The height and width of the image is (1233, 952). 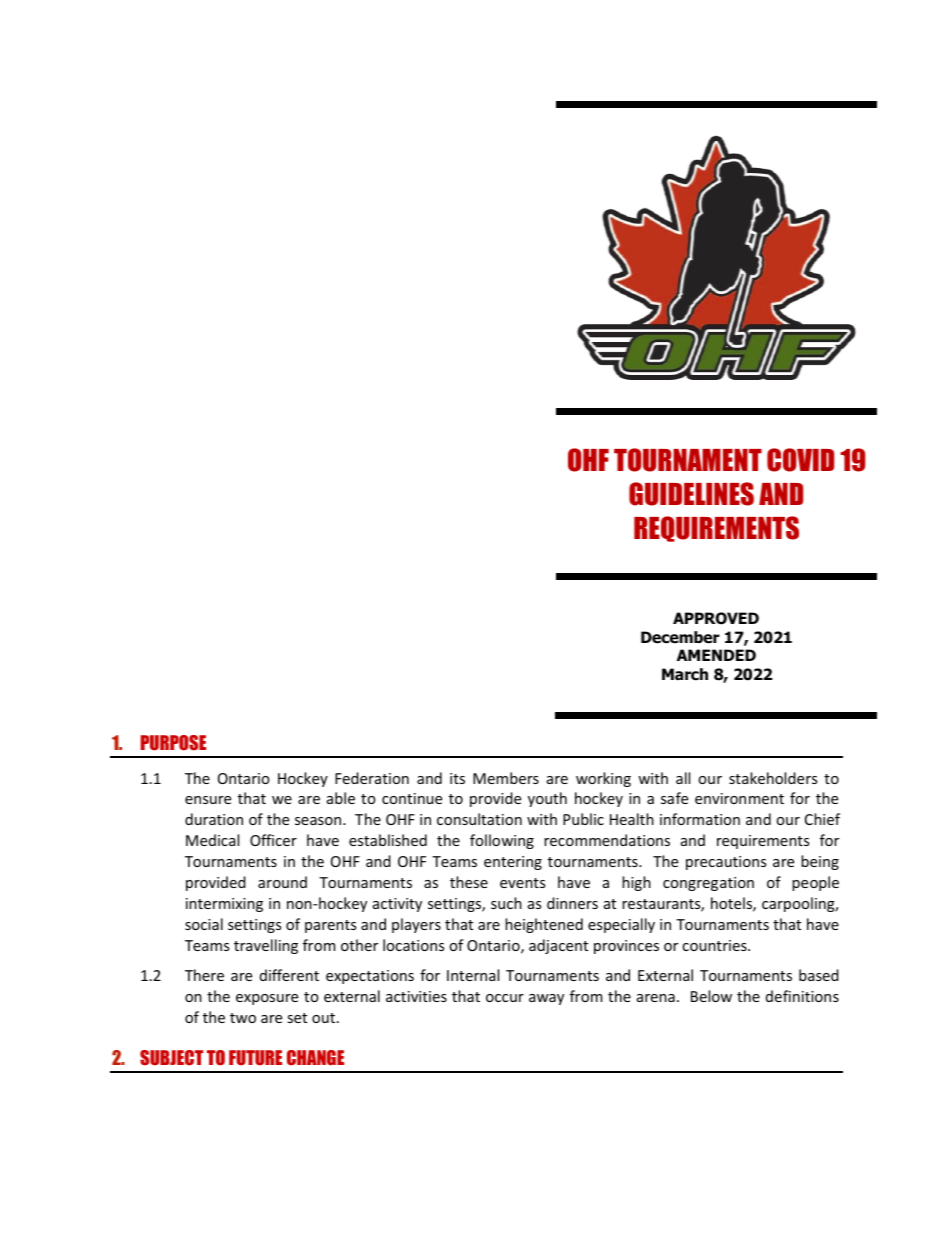 I want to click on COVID, so click(x=800, y=460).
